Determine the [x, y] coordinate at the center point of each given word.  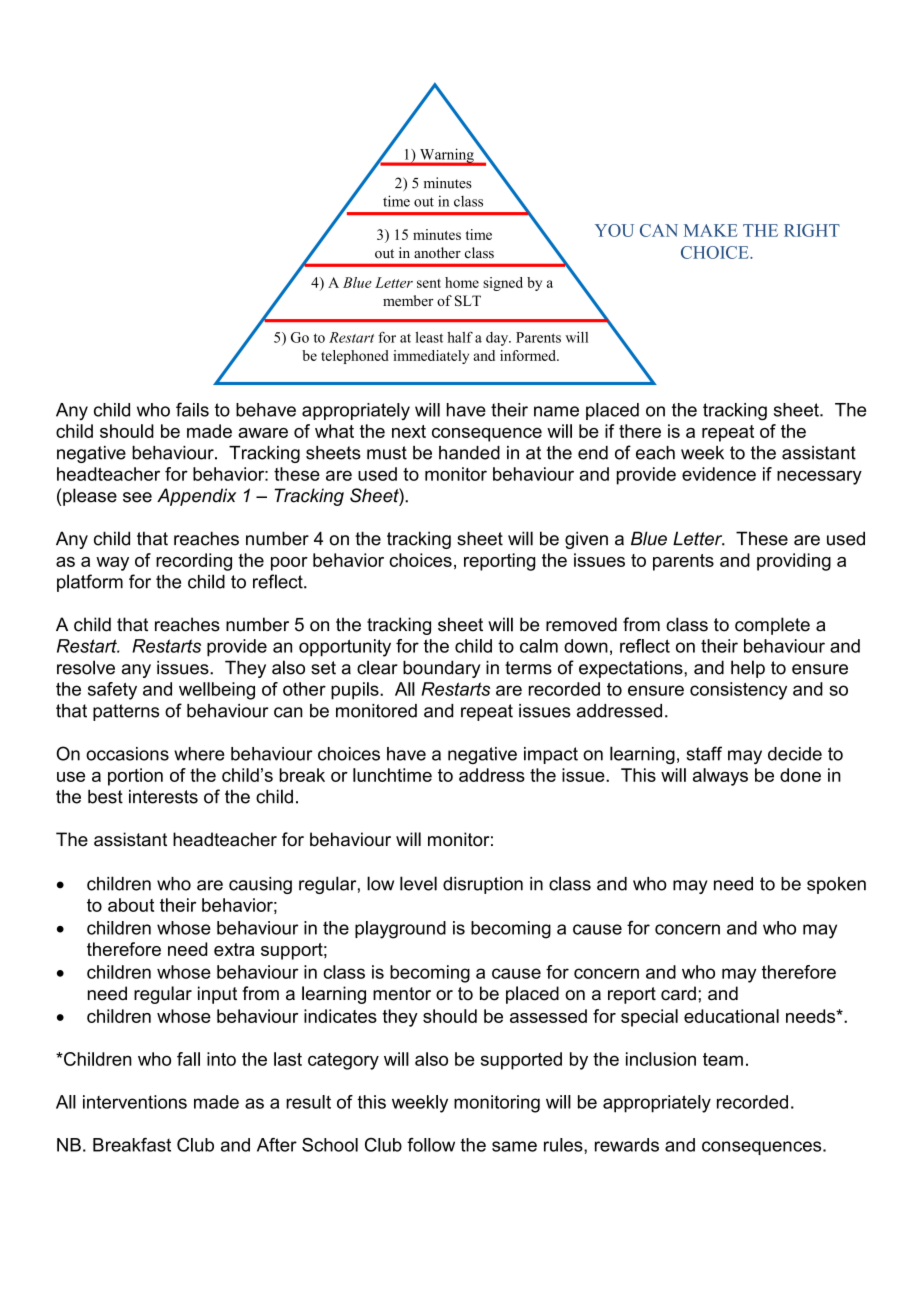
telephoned [355, 357]
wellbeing [217, 691]
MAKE [711, 230]
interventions [135, 1102]
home [462, 282]
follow [431, 1145]
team [723, 1059]
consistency [738, 691]
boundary [442, 669]
